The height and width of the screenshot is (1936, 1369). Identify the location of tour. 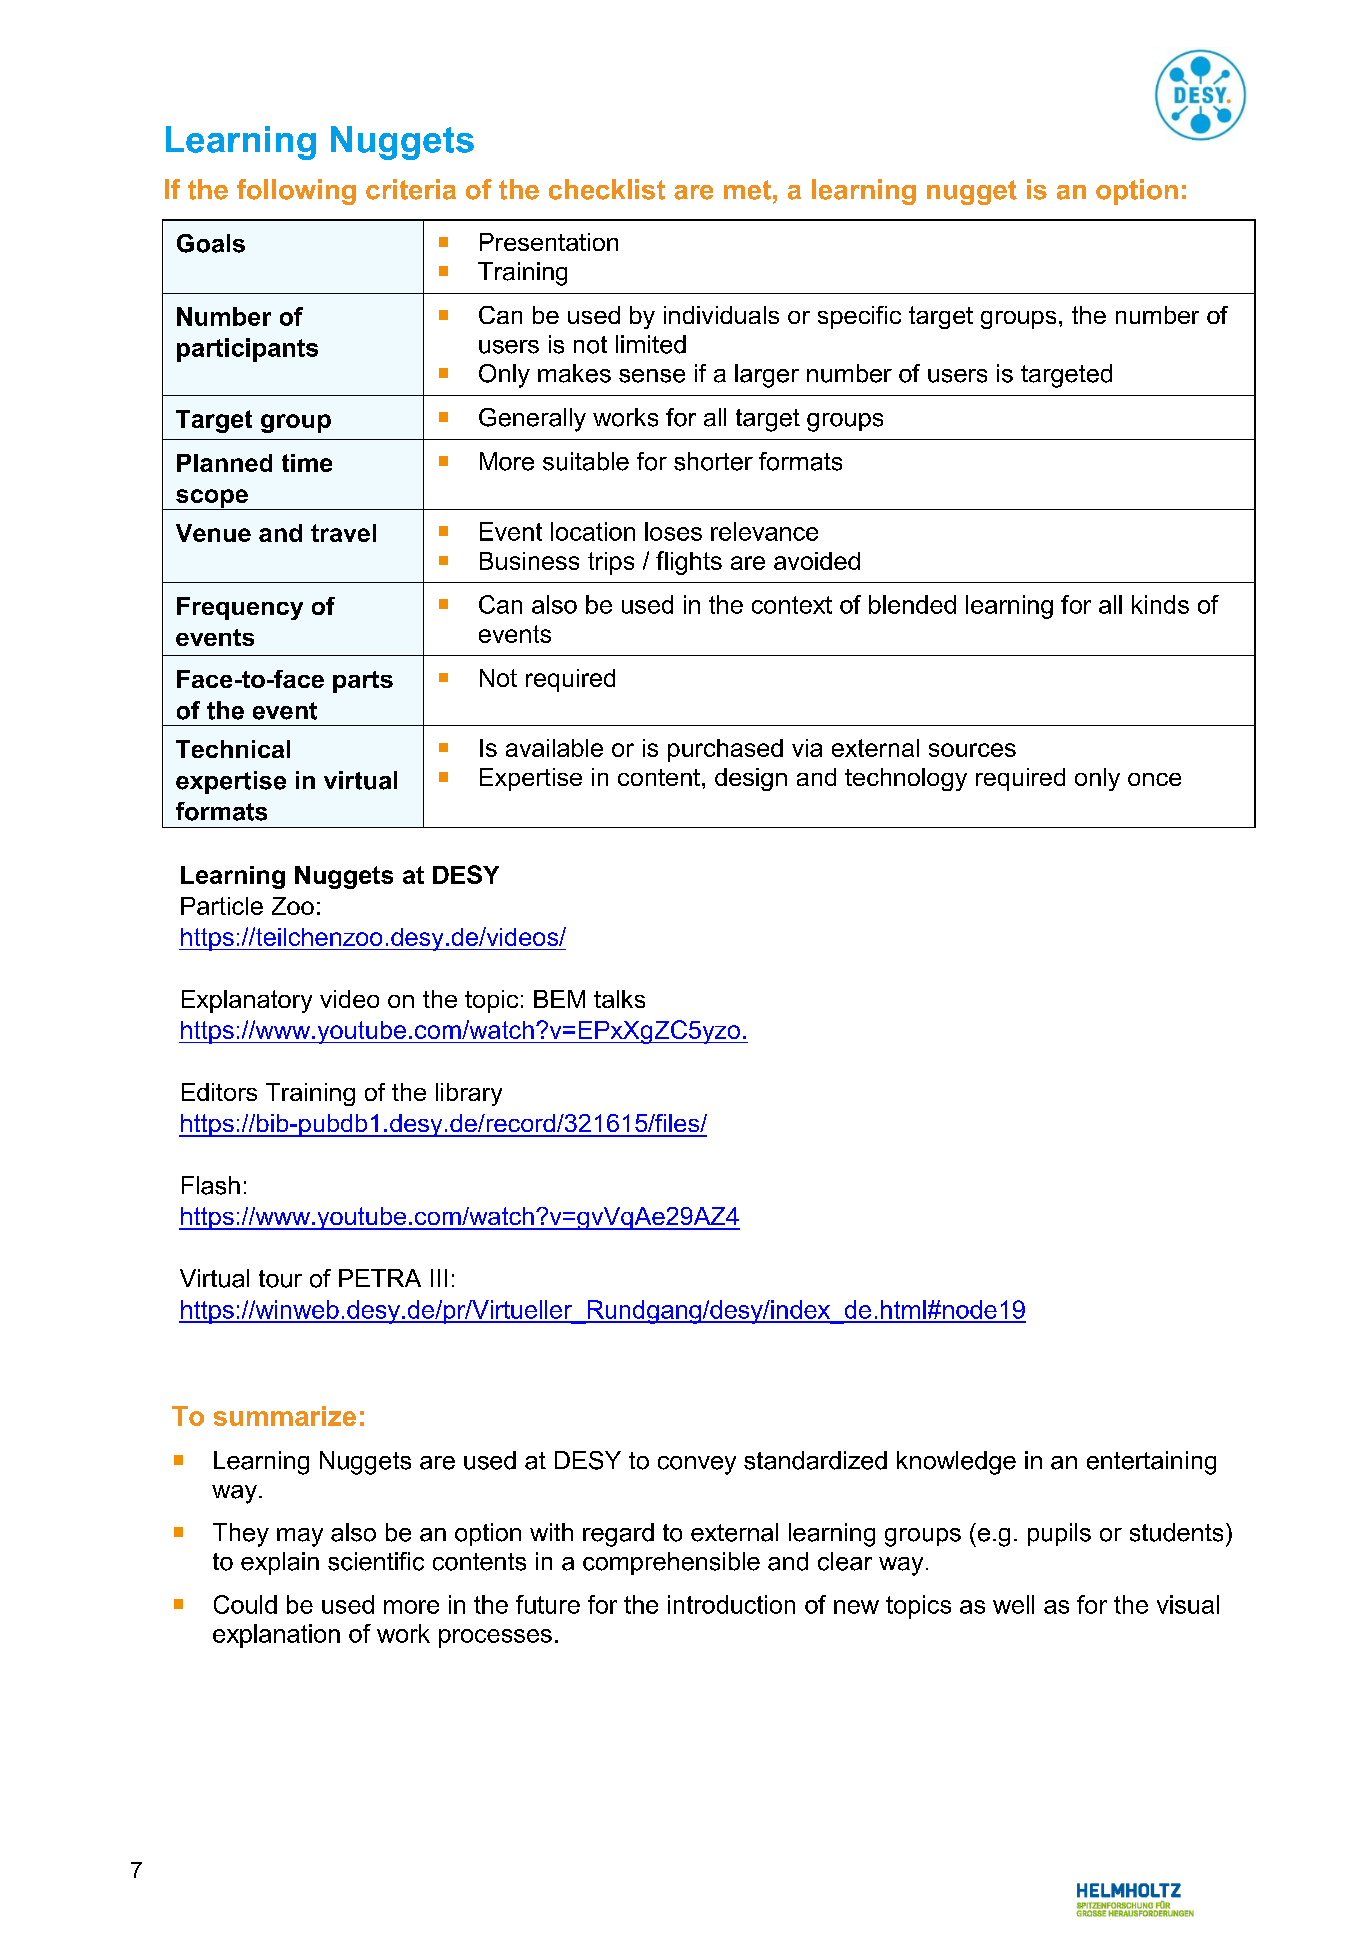
(280, 1279).
